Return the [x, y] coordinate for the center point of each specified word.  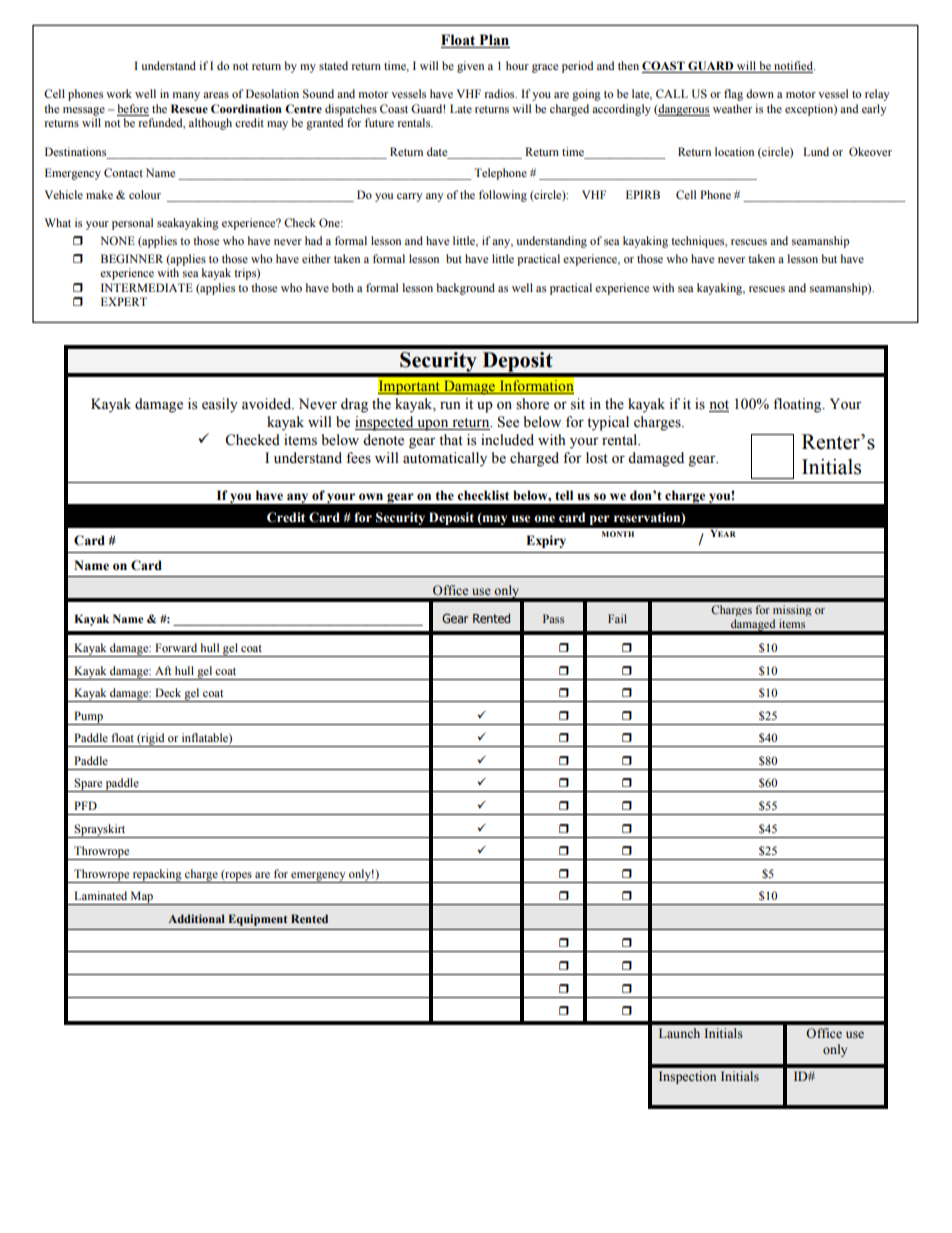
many [186, 96]
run [450, 405]
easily [220, 405]
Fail [617, 618]
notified [794, 65]
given [470, 67]
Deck [168, 692]
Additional [196, 918]
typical [608, 423]
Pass [553, 618]
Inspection [687, 1077]
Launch [679, 1033]
